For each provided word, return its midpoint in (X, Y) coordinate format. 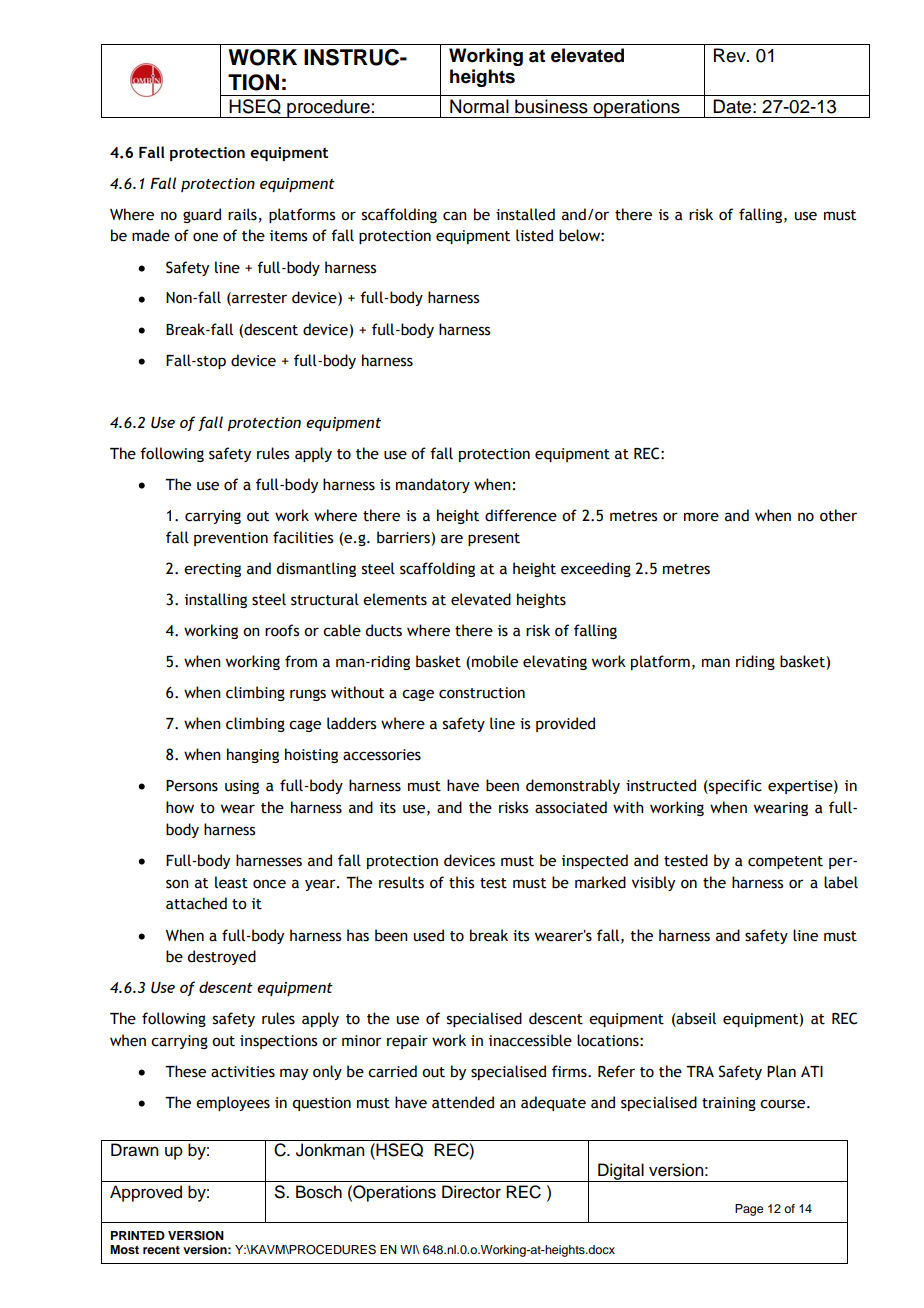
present (494, 539)
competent (785, 862)
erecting (212, 570)
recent (161, 1250)
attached (196, 903)
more (701, 517)
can (455, 216)
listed (534, 235)
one (205, 237)
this (461, 882)
